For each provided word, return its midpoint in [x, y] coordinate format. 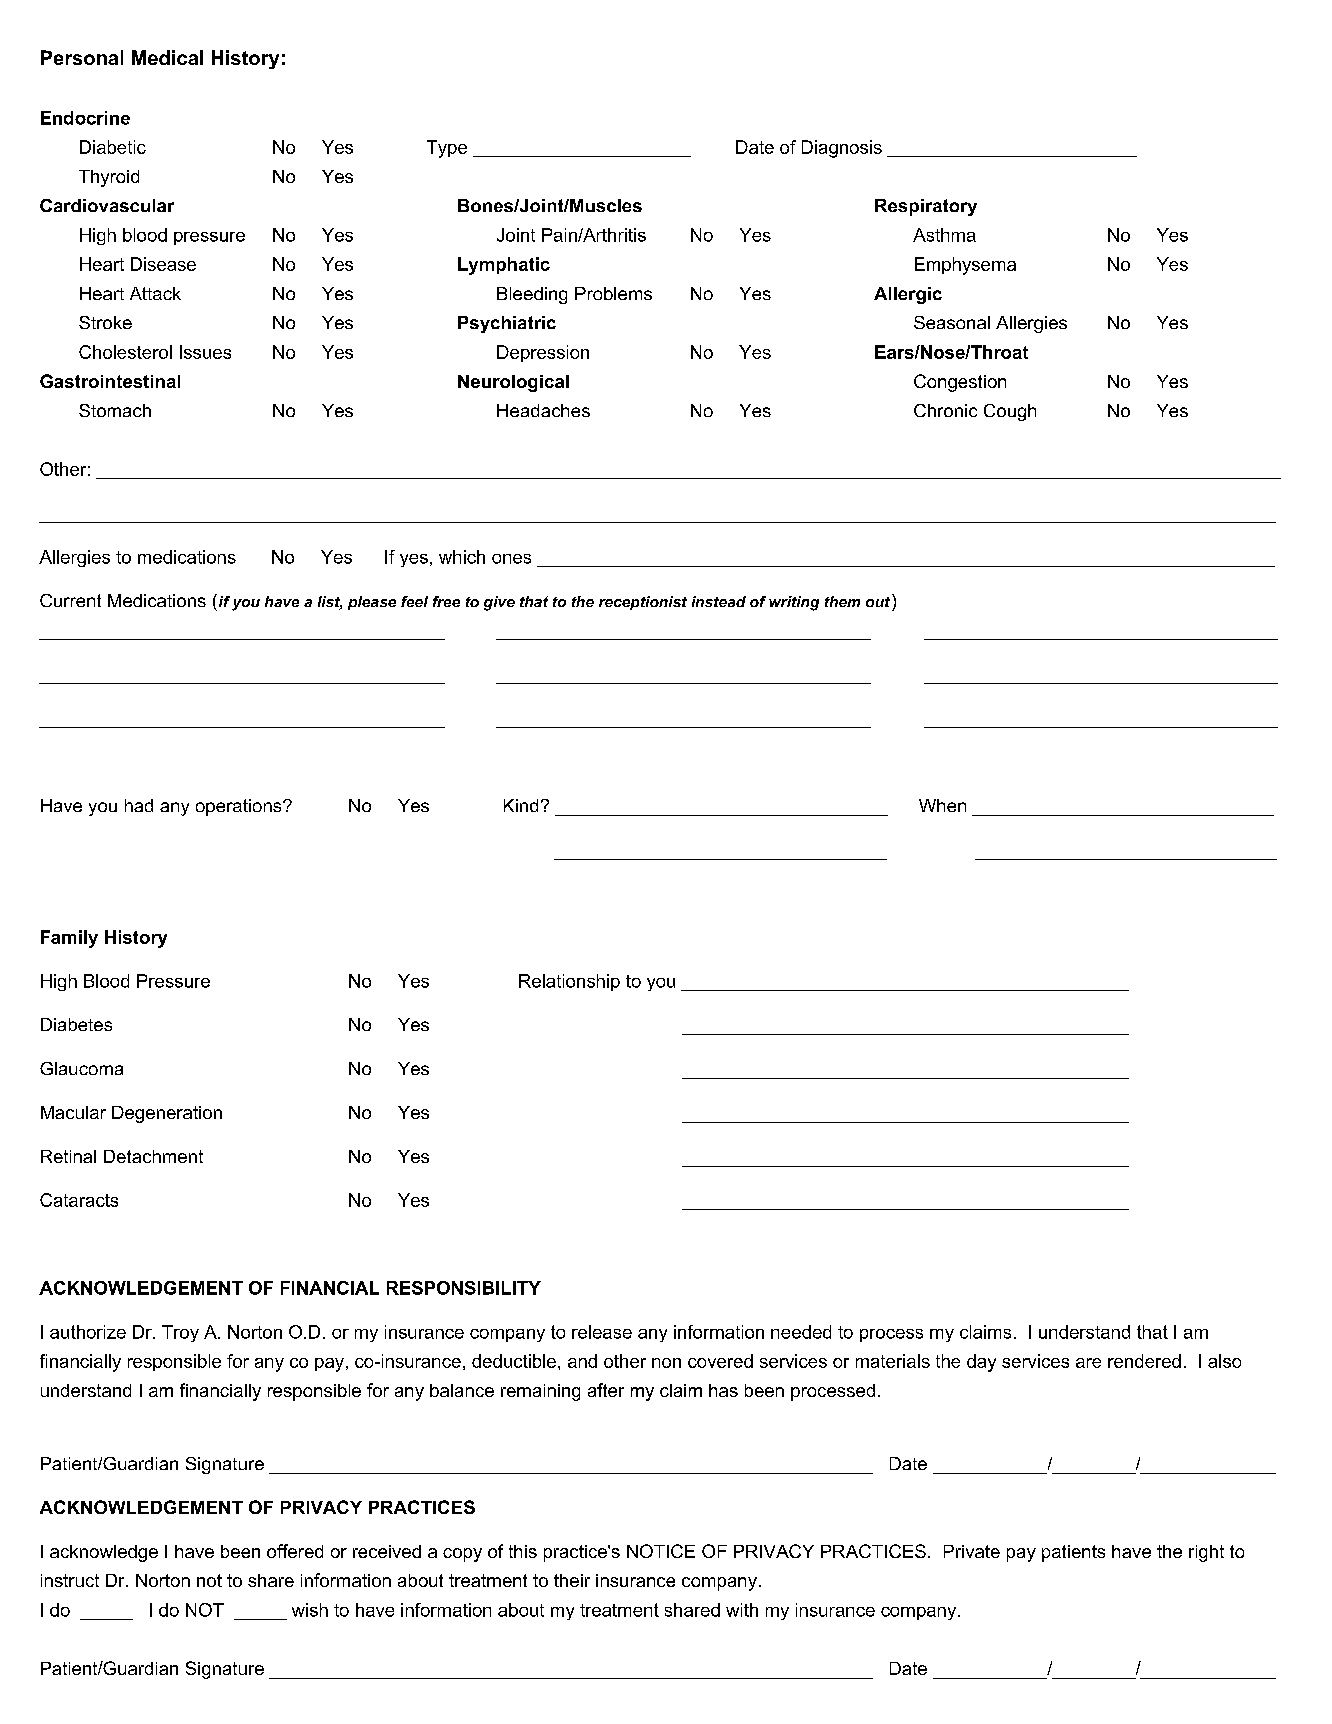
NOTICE [661, 1551]
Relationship [569, 982]
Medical [167, 57]
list [330, 603]
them [842, 601]
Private [972, 1551]
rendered [1144, 1361]
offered [295, 1551]
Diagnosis [842, 149]
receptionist [643, 603]
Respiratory [926, 207]
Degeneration [167, 1114]
